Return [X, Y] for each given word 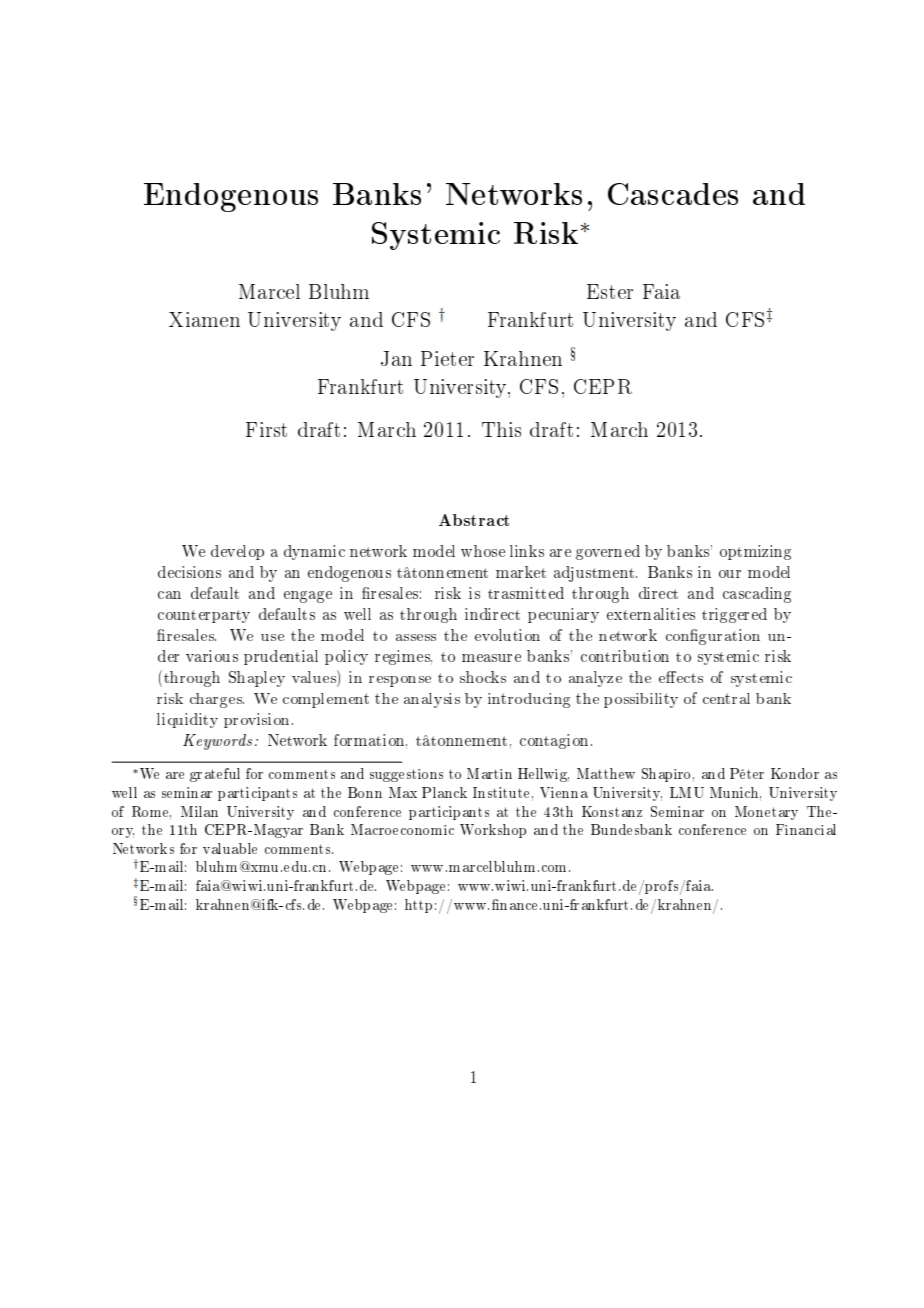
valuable [230, 848]
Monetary [766, 813]
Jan [396, 358]
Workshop [493, 831]
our [730, 574]
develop [237, 552]
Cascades [673, 194]
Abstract [474, 520]
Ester [610, 291]
